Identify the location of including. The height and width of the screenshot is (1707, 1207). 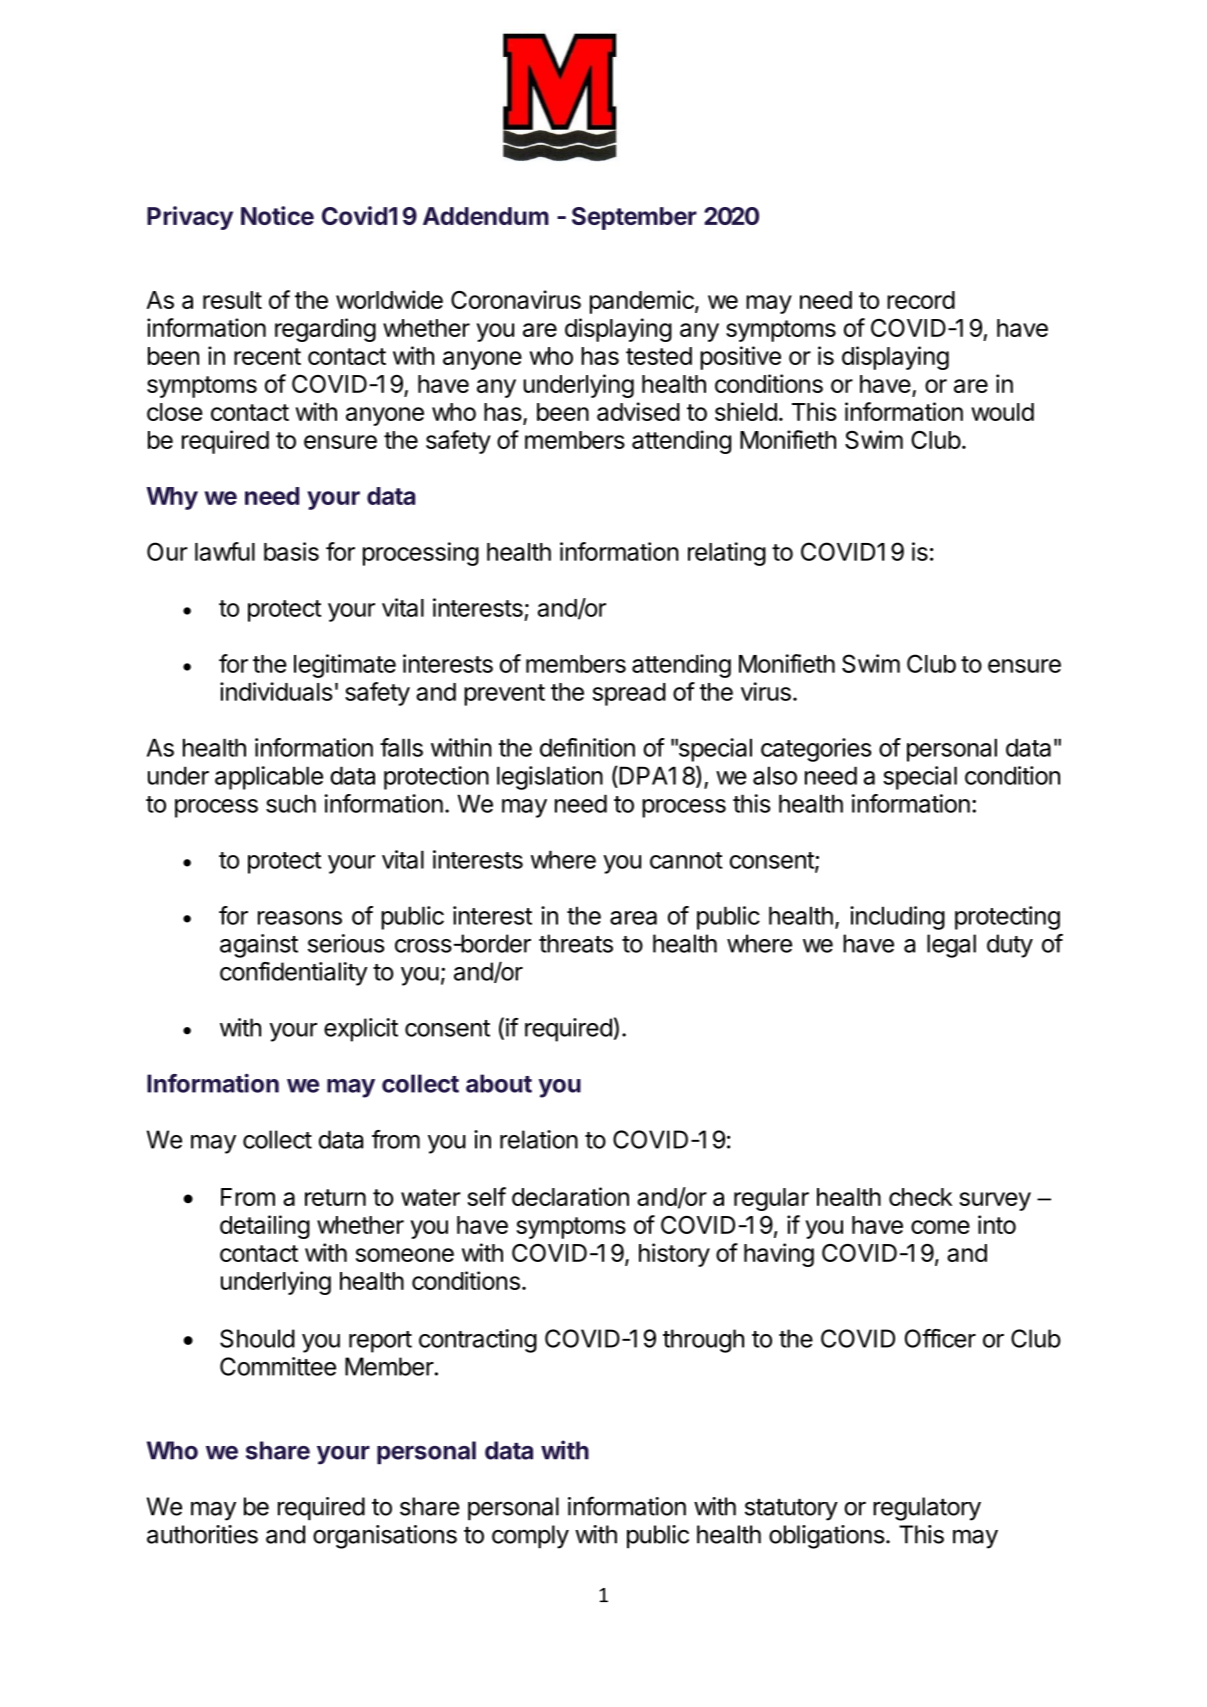
(897, 918).
